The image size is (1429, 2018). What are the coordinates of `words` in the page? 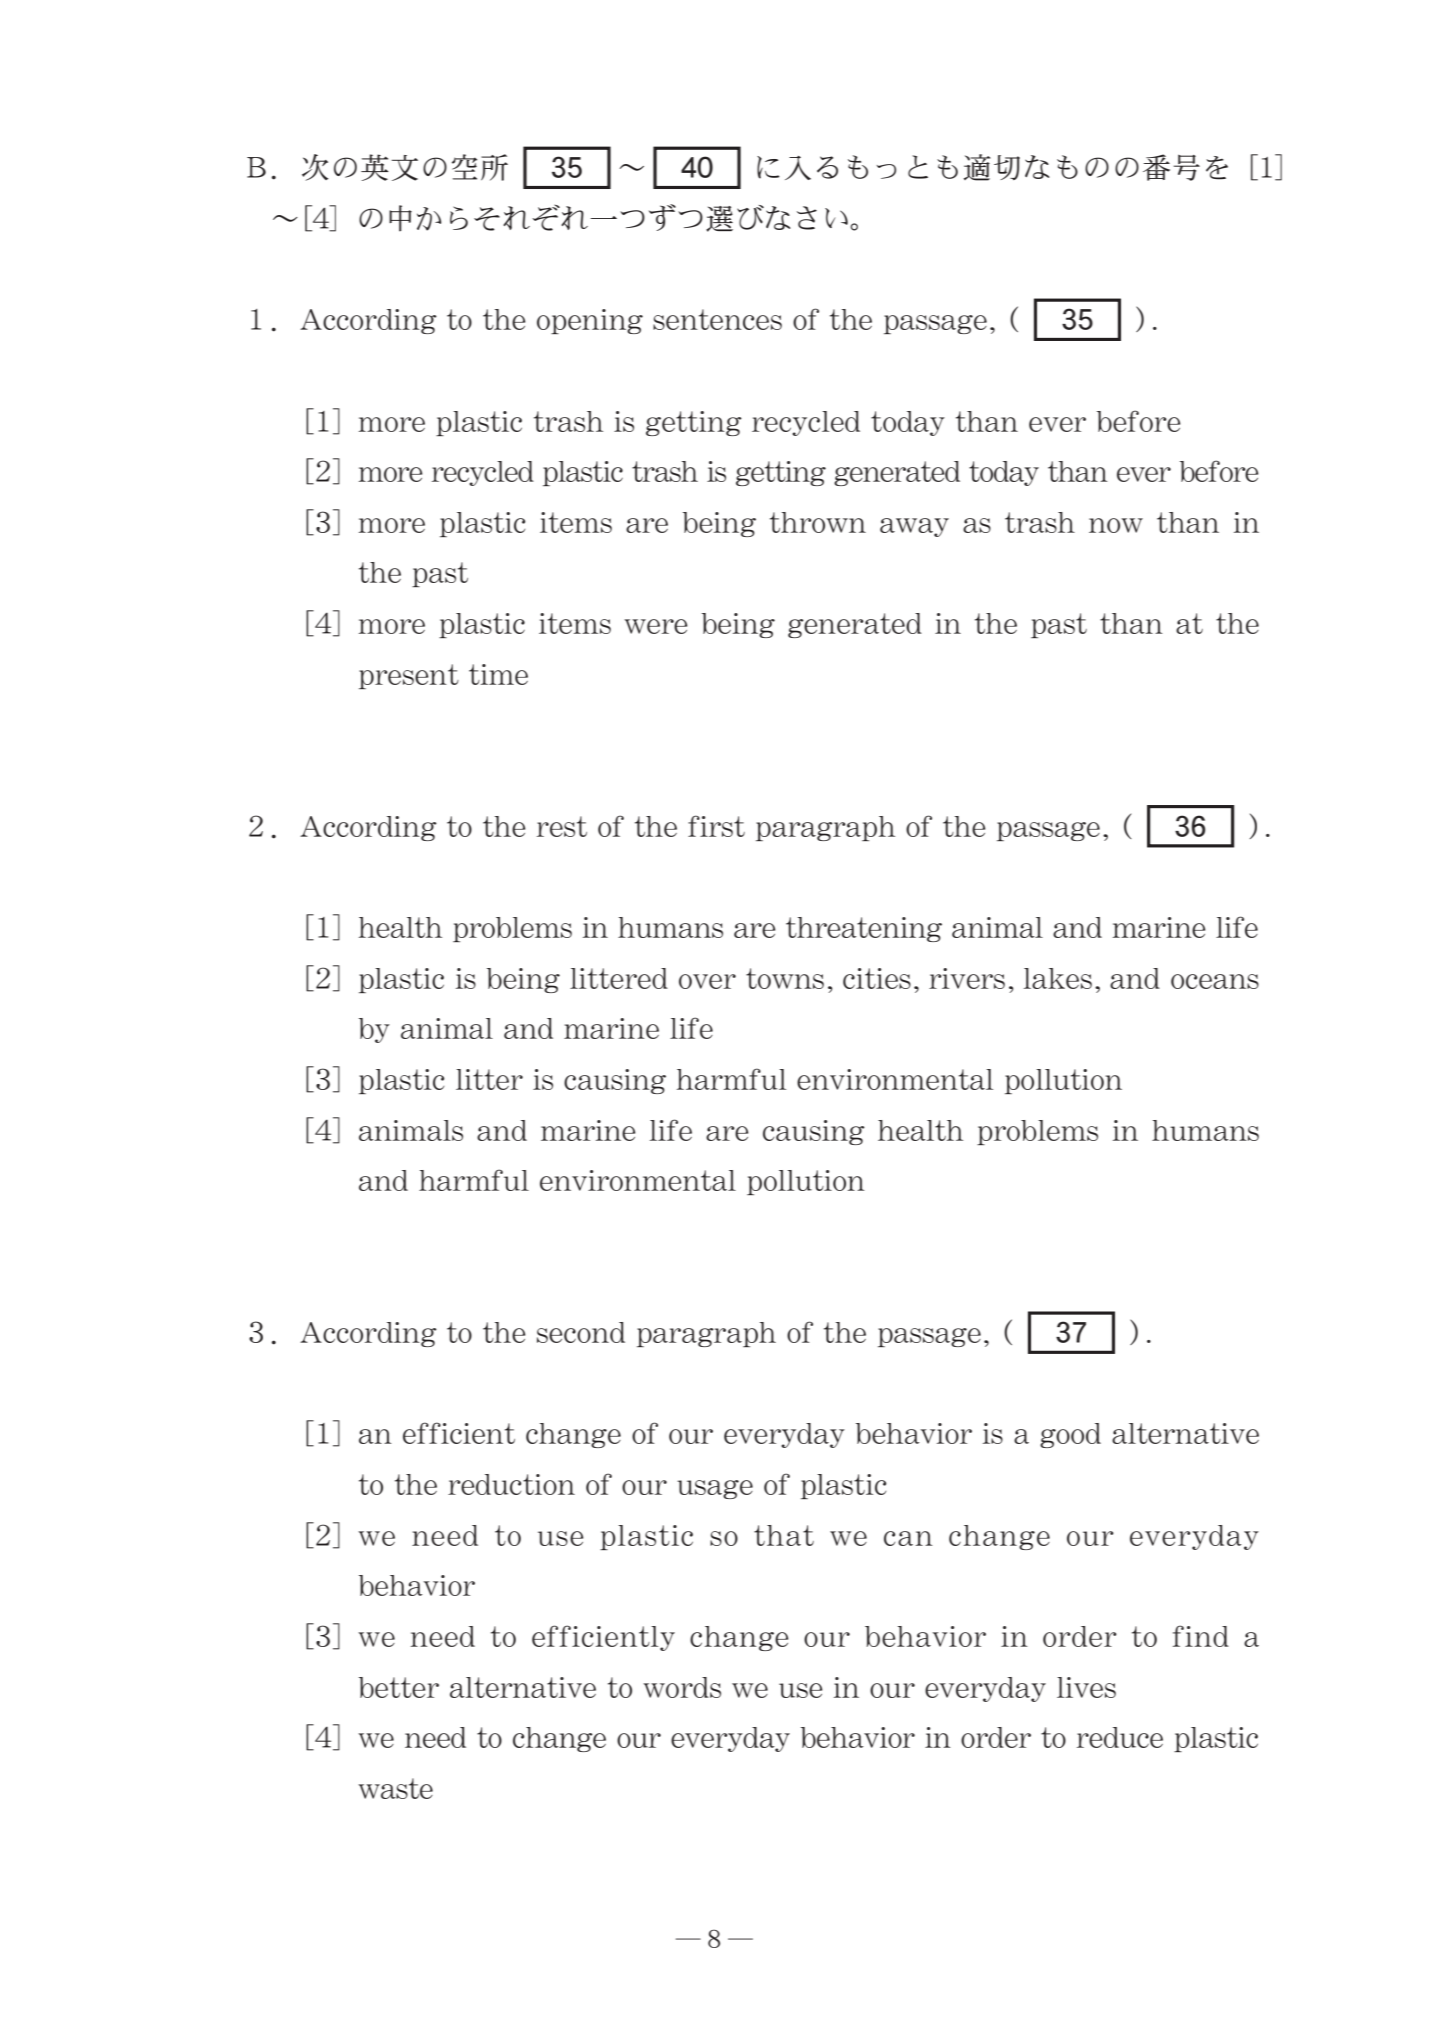 It's located at (682, 1687).
